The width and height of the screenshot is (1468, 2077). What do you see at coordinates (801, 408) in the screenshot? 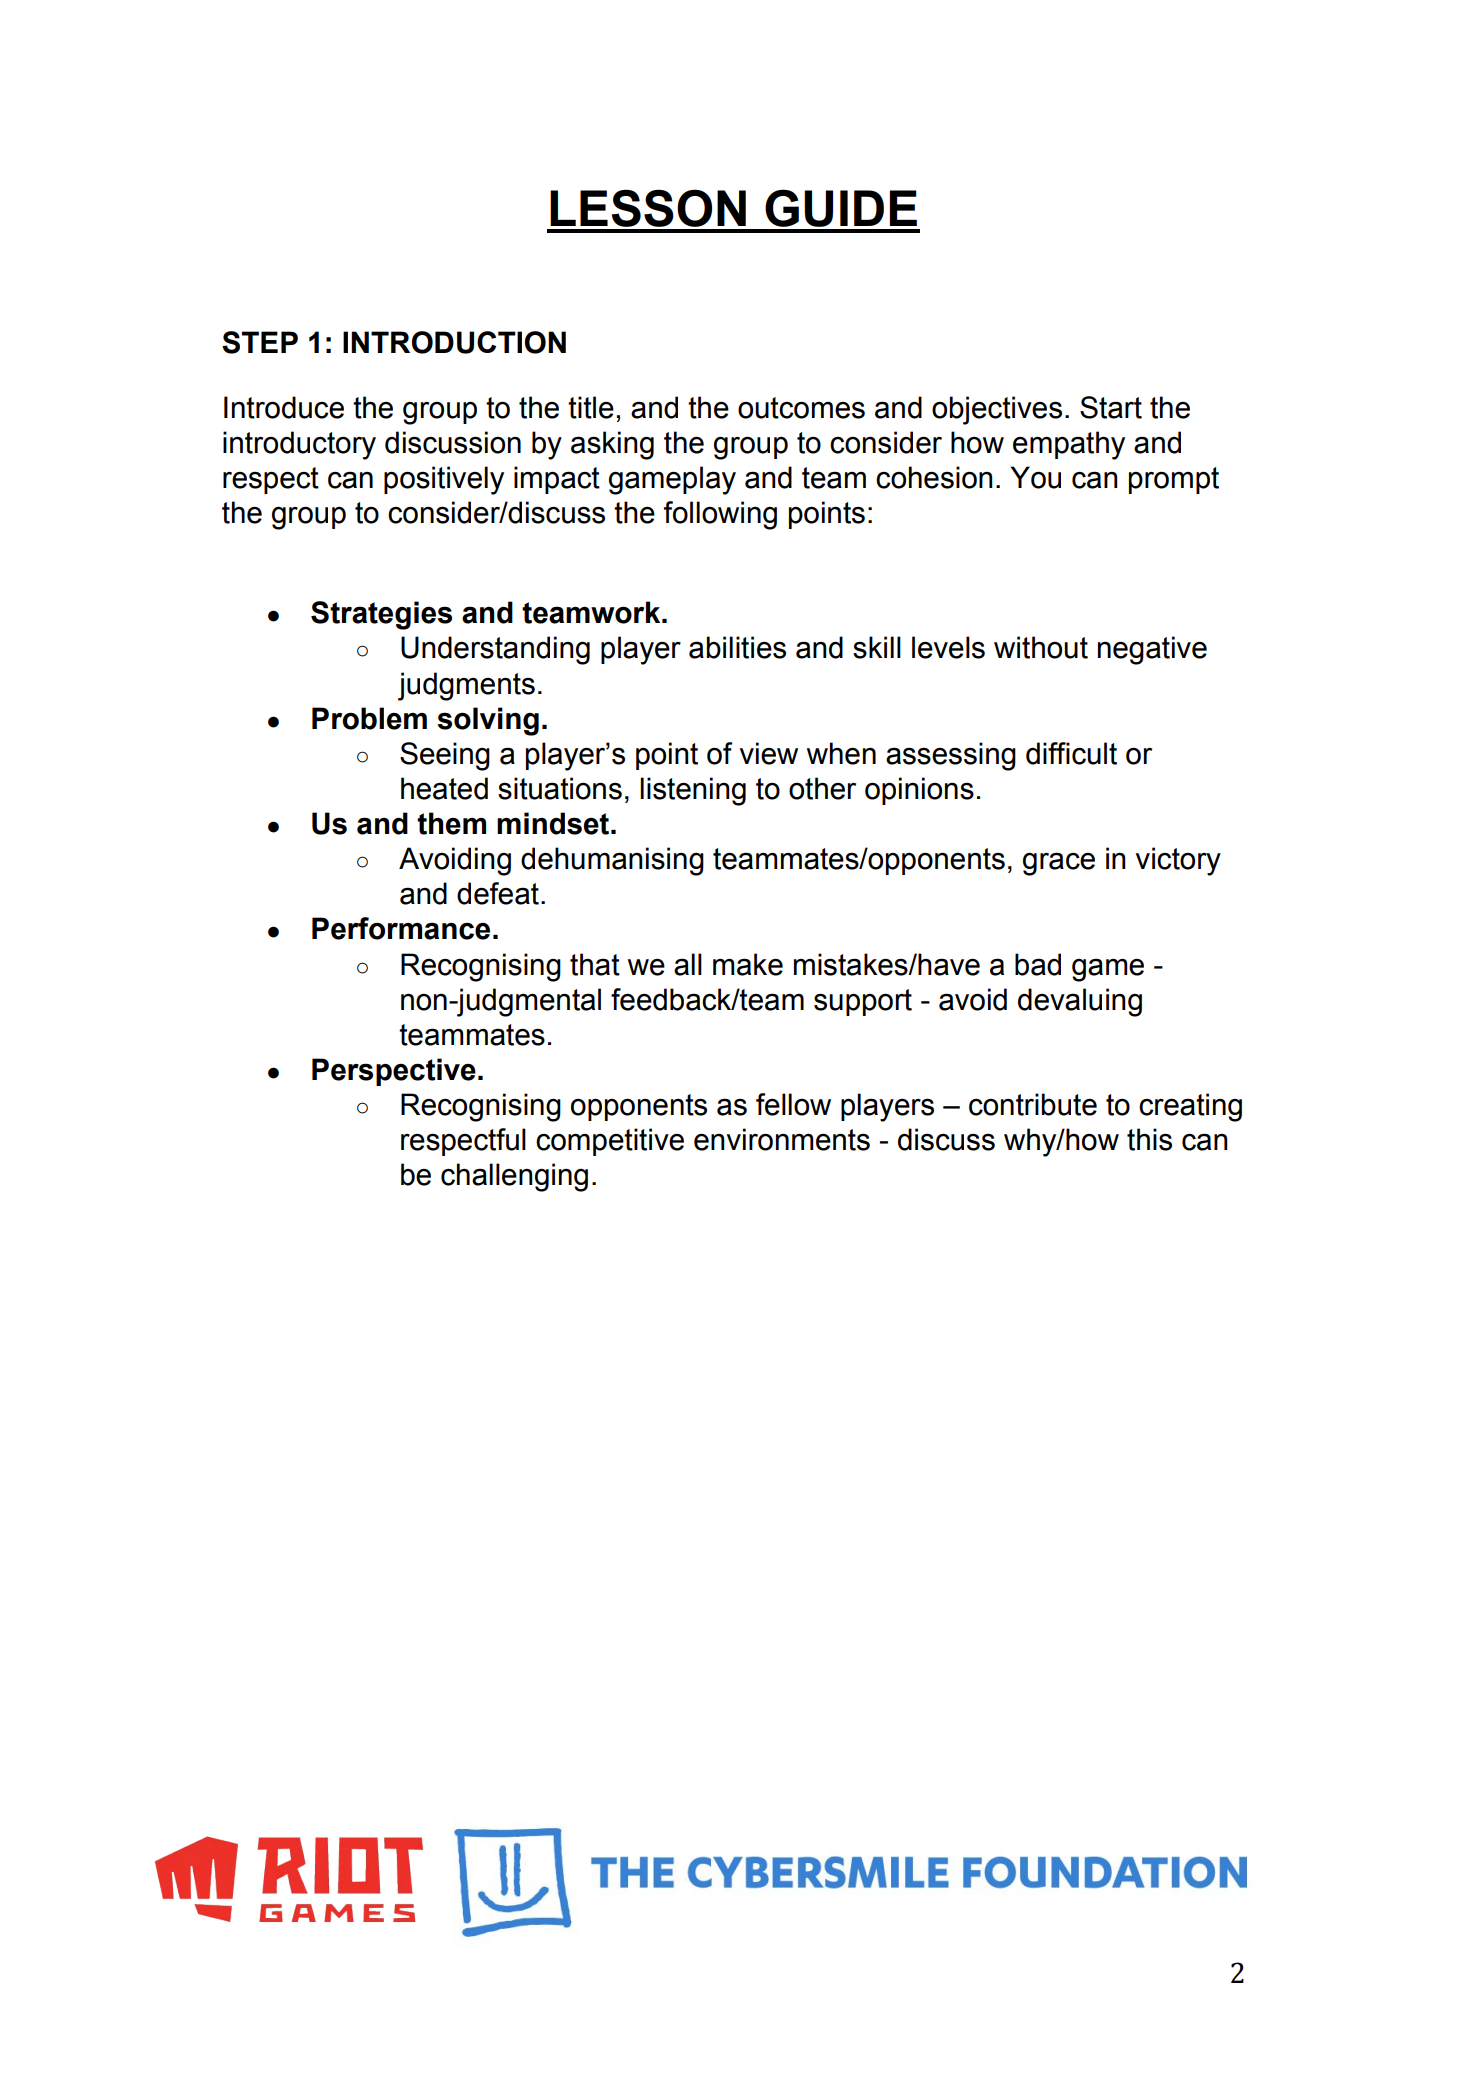
I see `outcomes` at bounding box center [801, 408].
